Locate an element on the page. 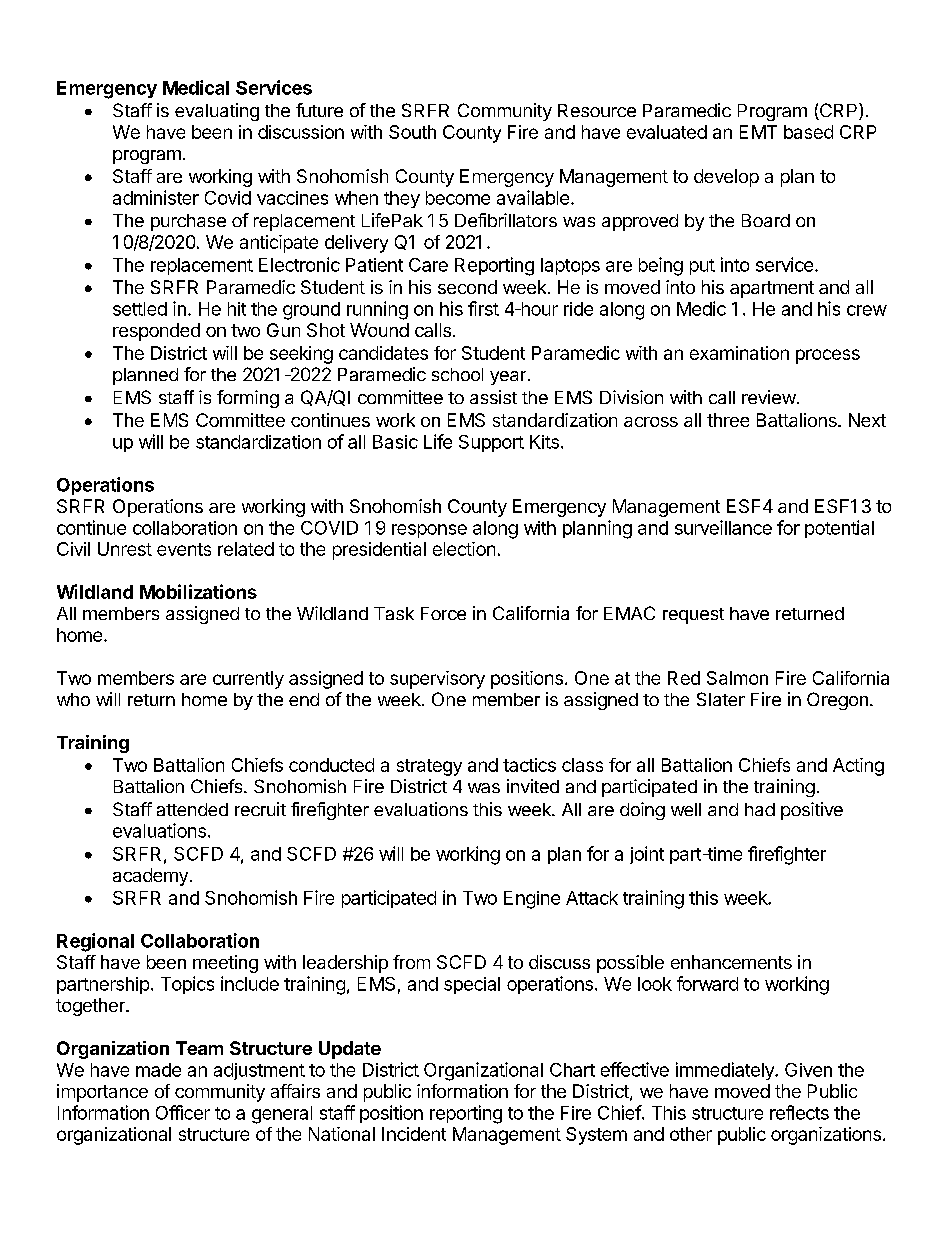  Support is located at coordinates (491, 443).
